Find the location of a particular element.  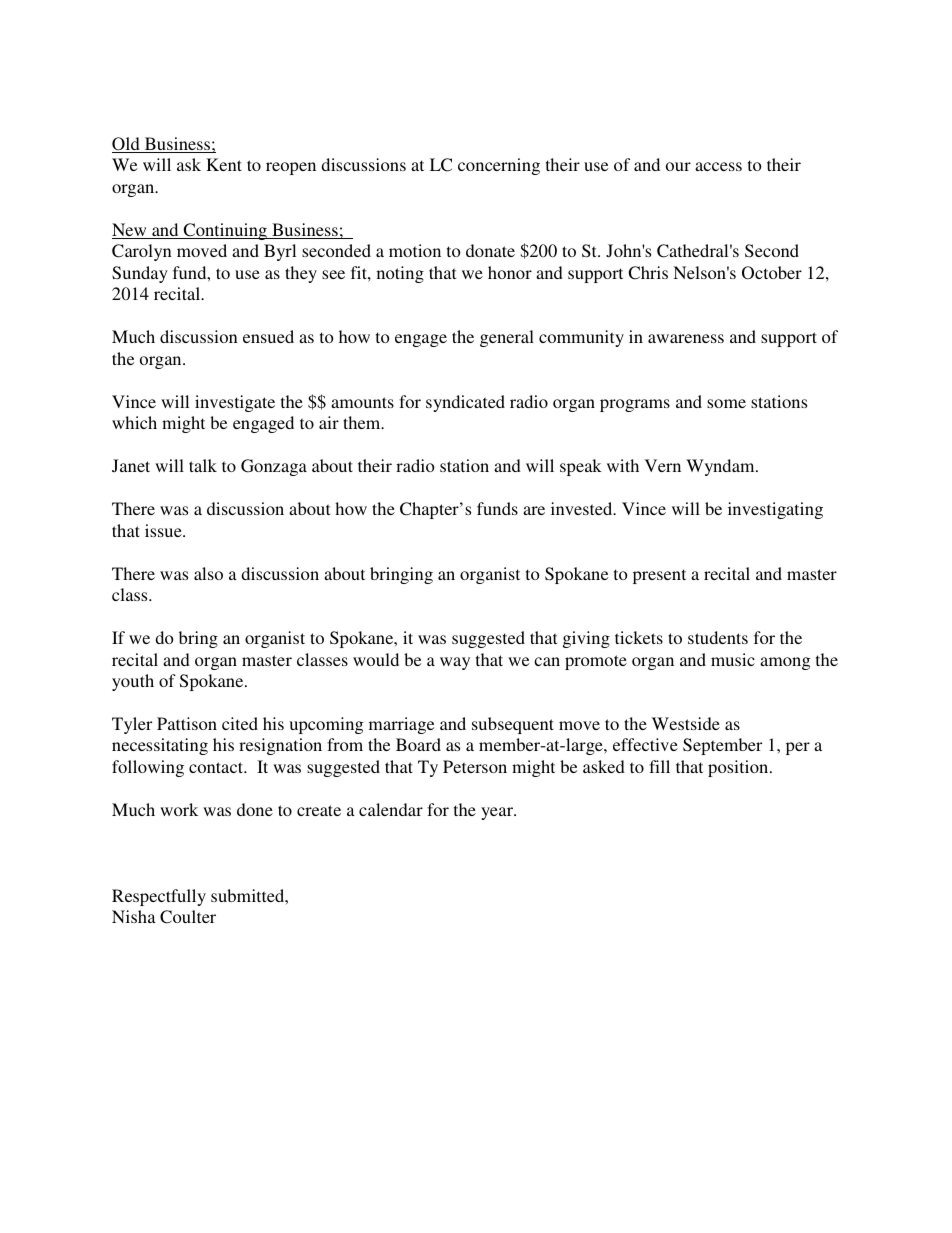

issue is located at coordinates (164, 530).
